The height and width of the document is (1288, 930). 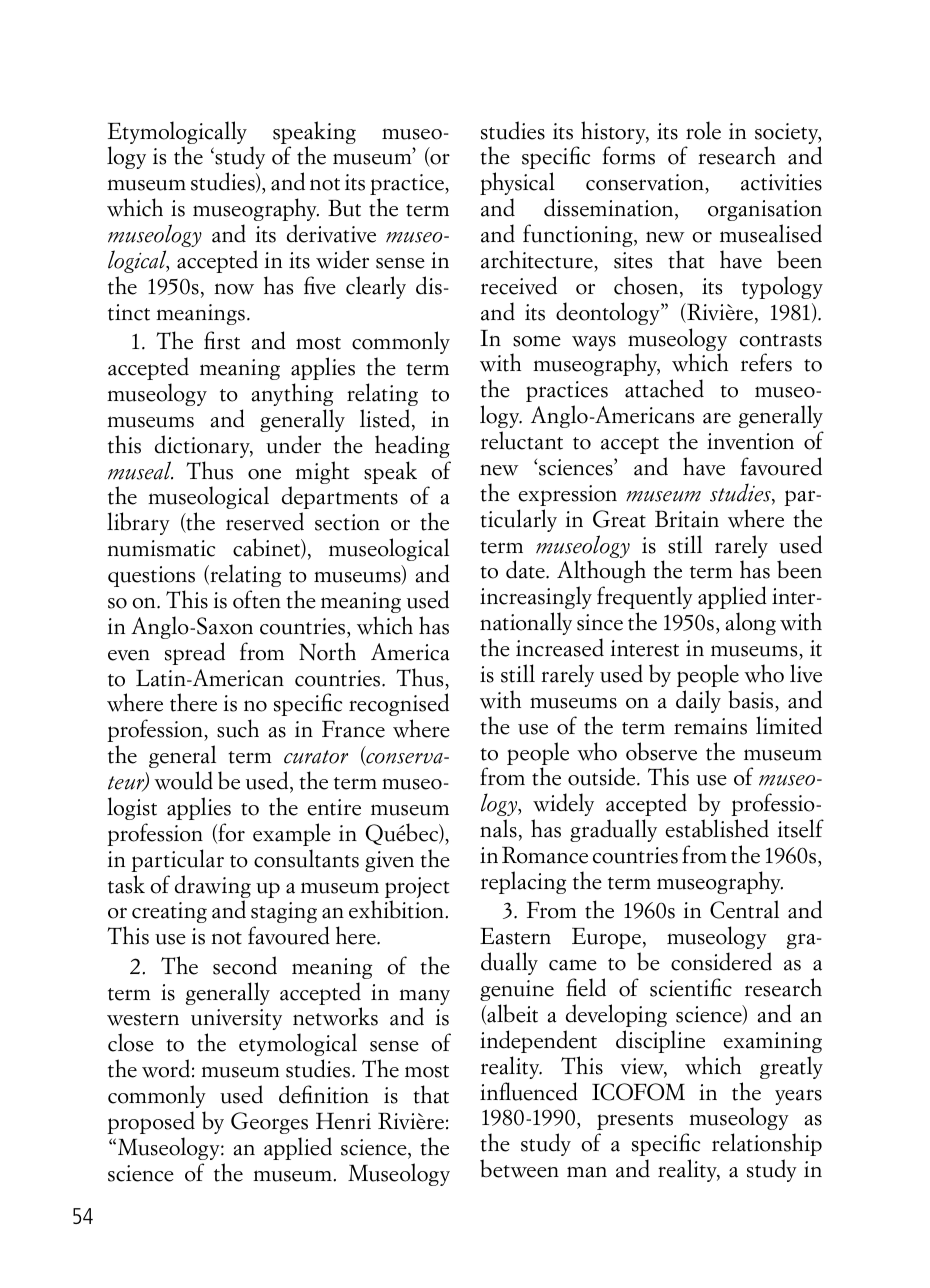 What do you see at coordinates (767, 1144) in the document?
I see `relationship` at bounding box center [767, 1144].
